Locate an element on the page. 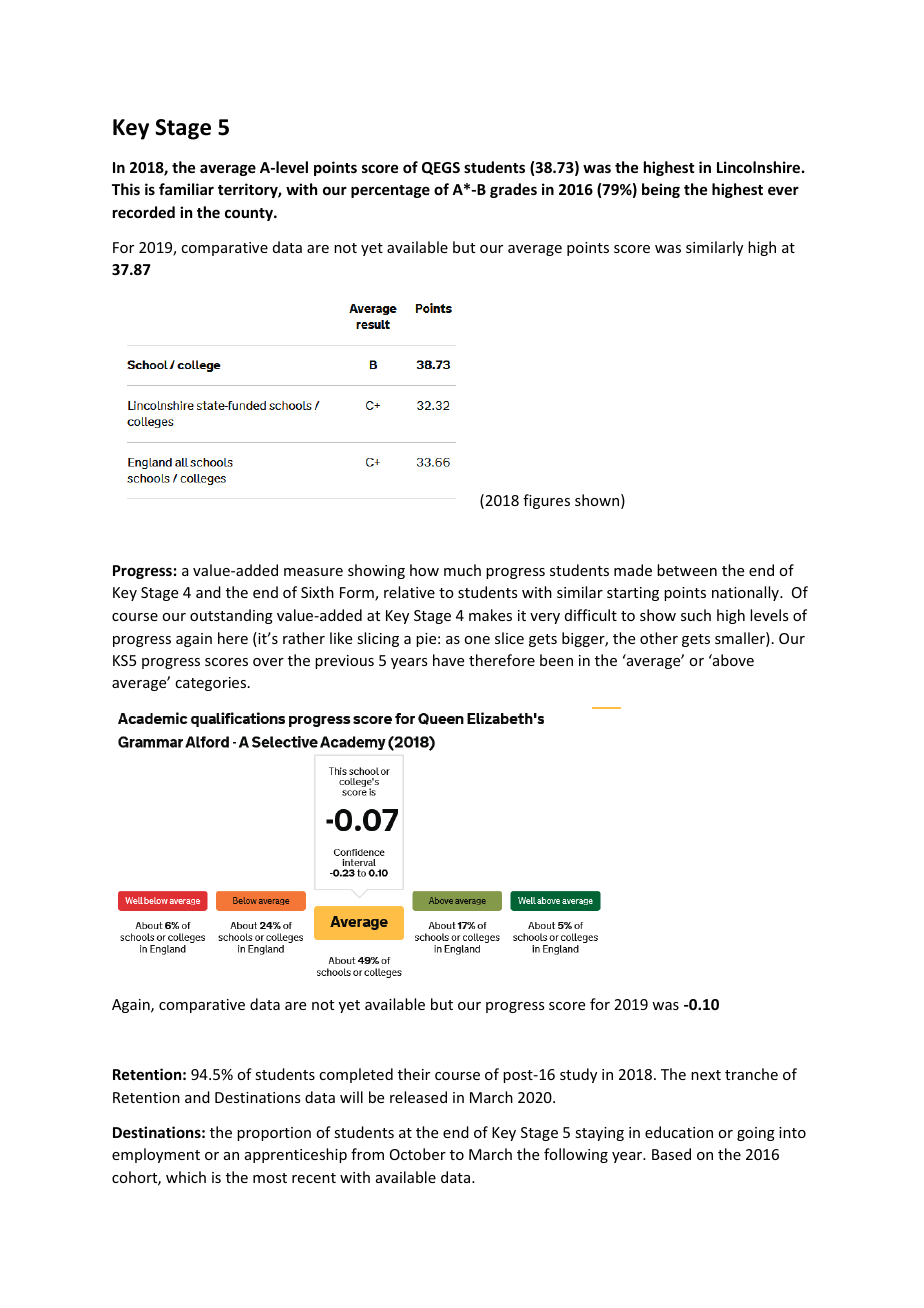  their is located at coordinates (414, 1074).
